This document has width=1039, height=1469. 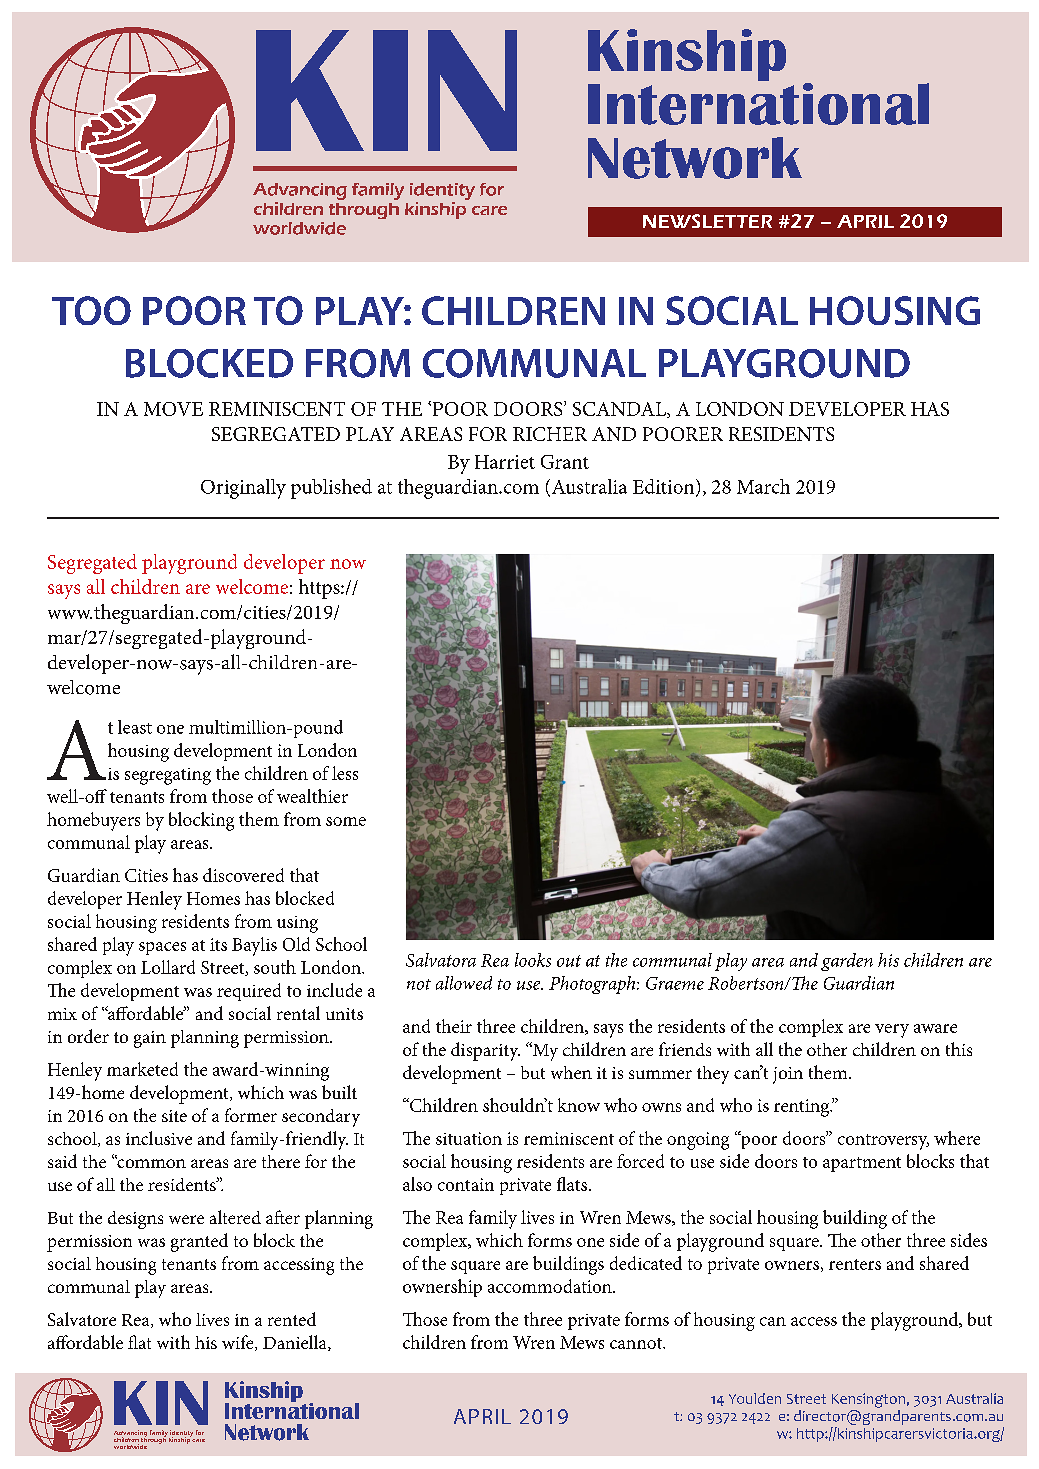 I want to click on wife, so click(x=239, y=1343).
